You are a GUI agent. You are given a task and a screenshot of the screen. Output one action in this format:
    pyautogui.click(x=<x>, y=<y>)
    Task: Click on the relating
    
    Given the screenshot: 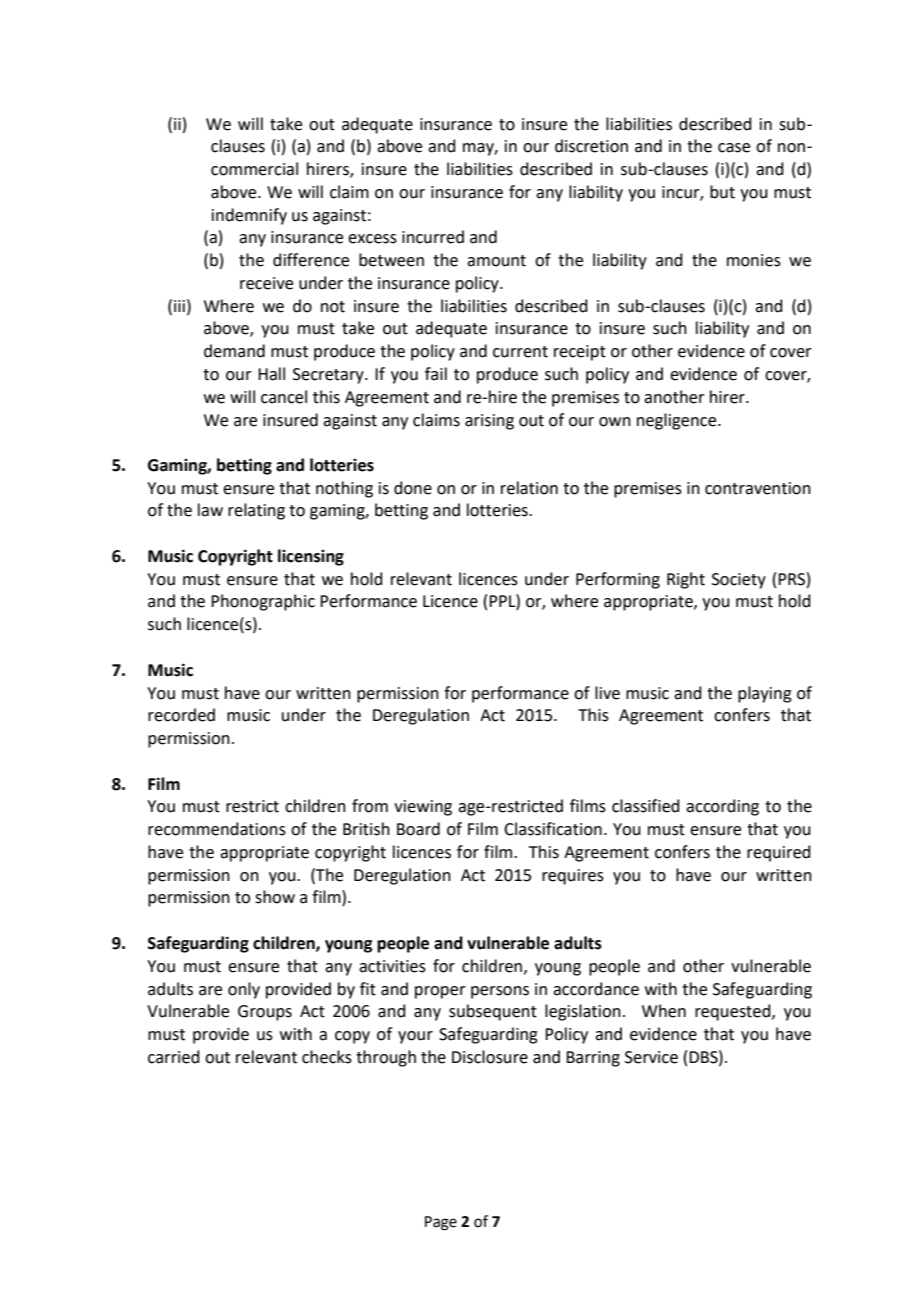 What is the action you would take?
    pyautogui.click(x=256, y=511)
